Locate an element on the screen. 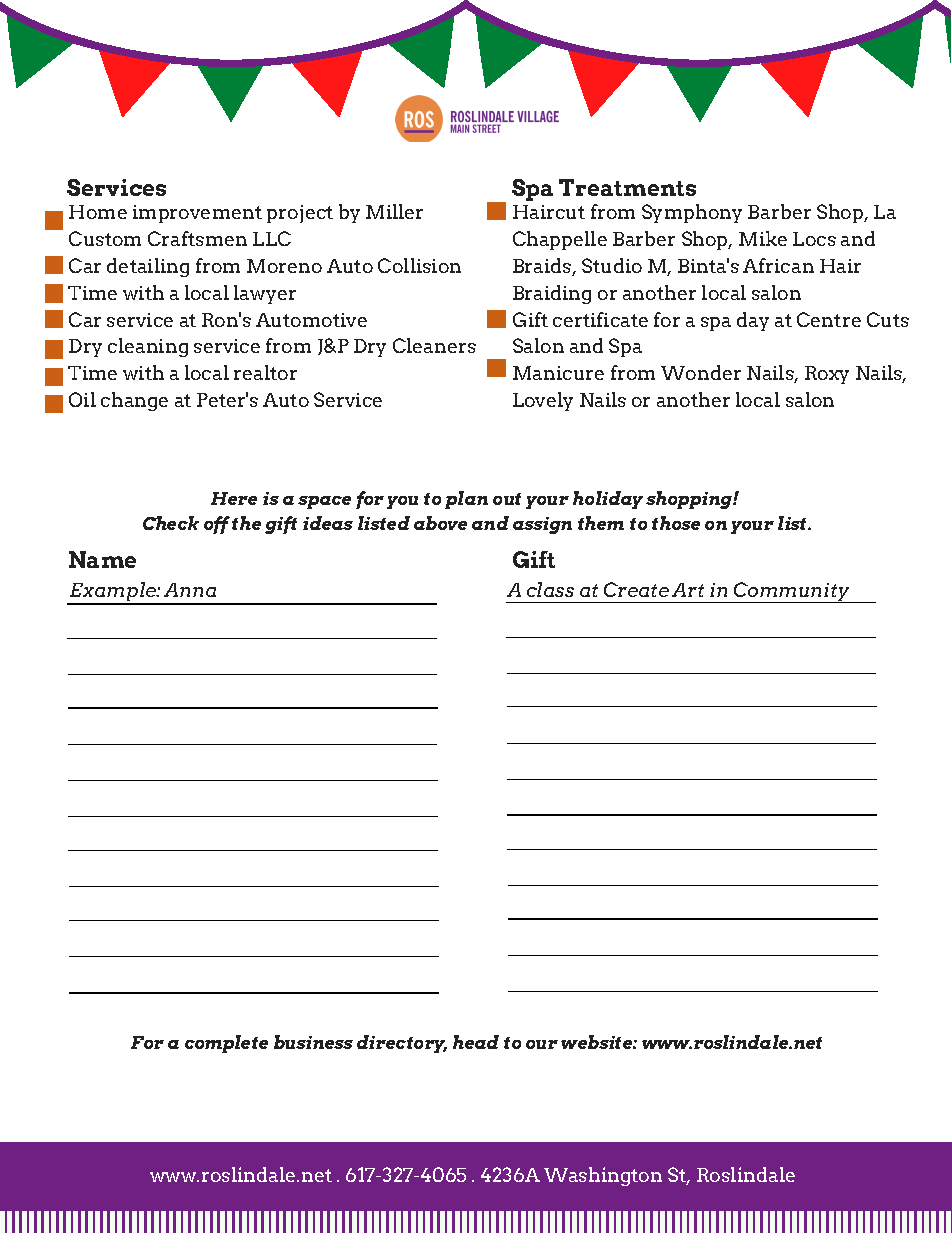 Image resolution: width=952 pixels, height=1233 pixels. Community is located at coordinates (792, 592).
